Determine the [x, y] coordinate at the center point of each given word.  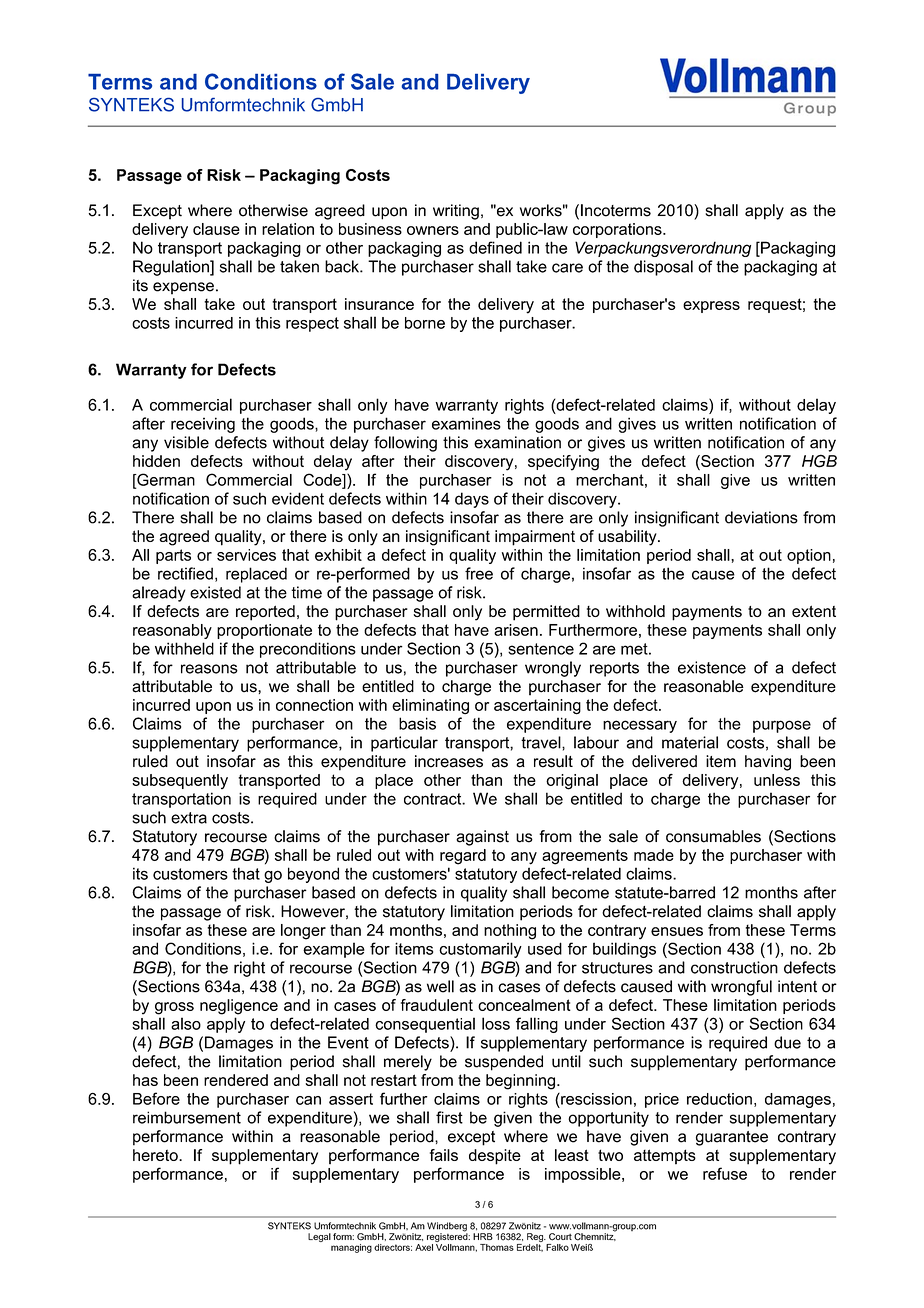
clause [216, 229]
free [479, 573]
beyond [313, 875]
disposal [663, 268]
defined [495, 247]
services [246, 555]
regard [463, 857]
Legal [319, 1237]
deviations [761, 517]
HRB [483, 1236]
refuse [725, 1173]
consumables [713, 836]
